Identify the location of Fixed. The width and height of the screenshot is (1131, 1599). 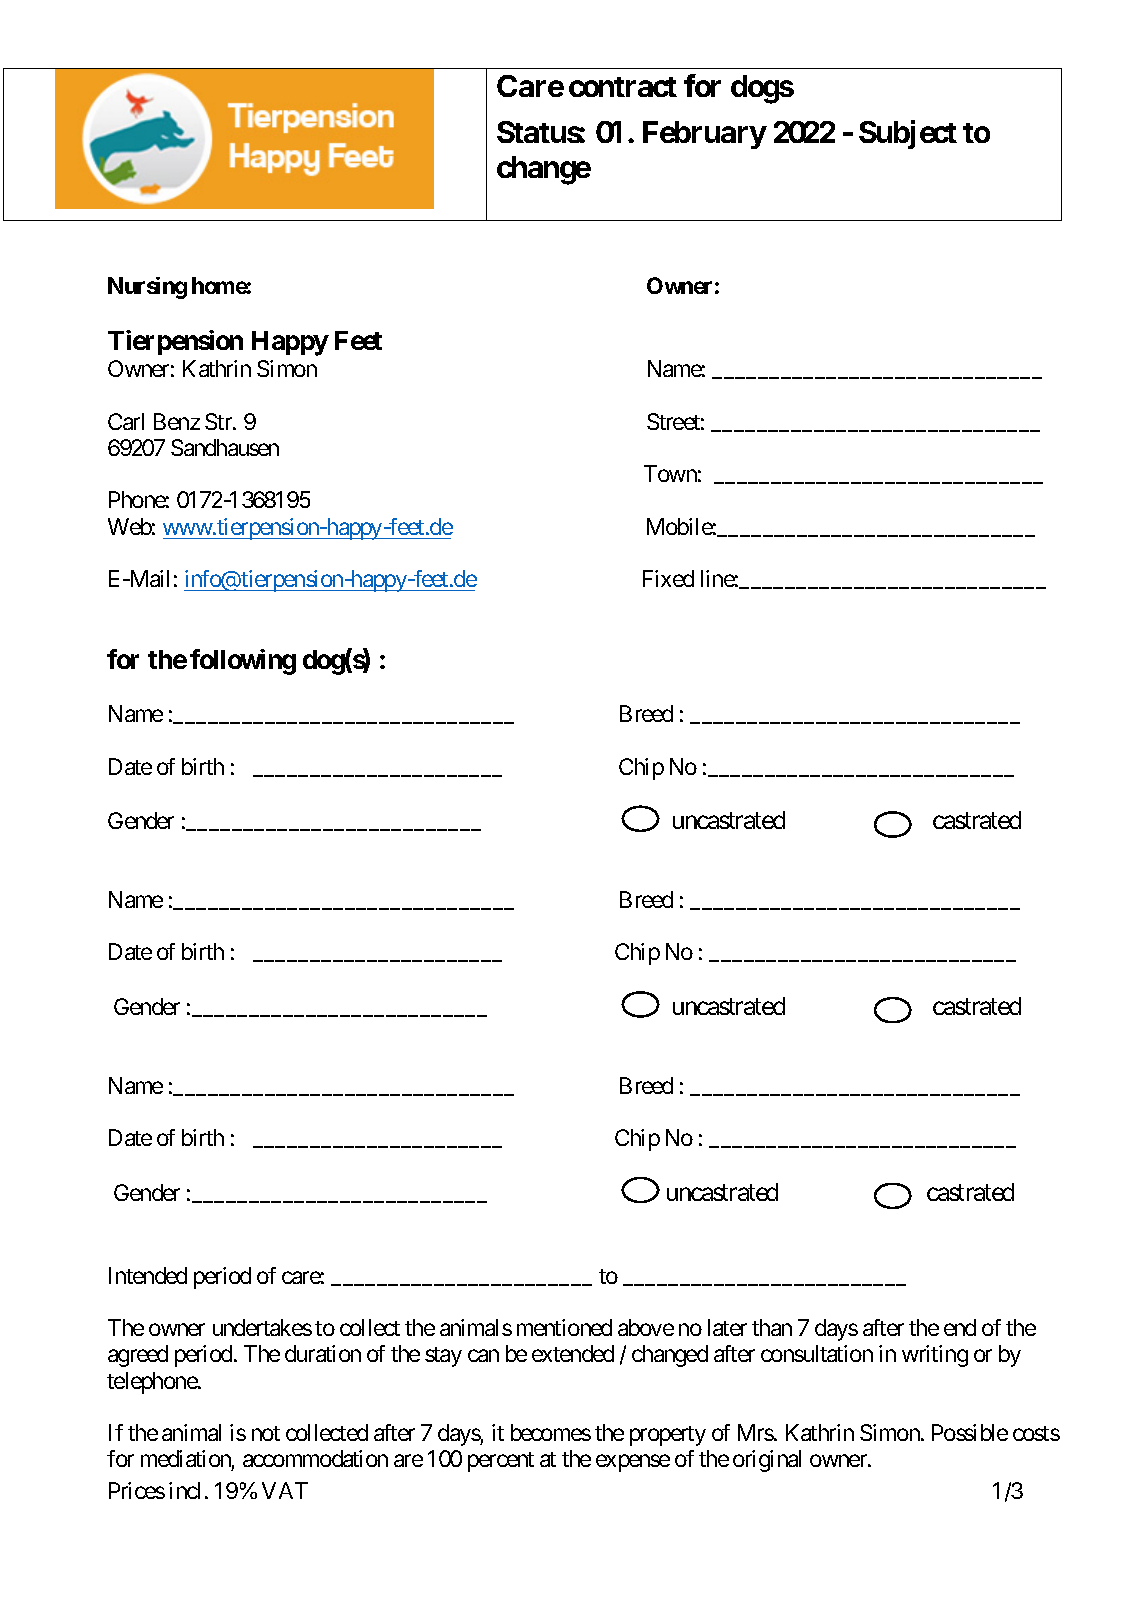
(668, 578).
